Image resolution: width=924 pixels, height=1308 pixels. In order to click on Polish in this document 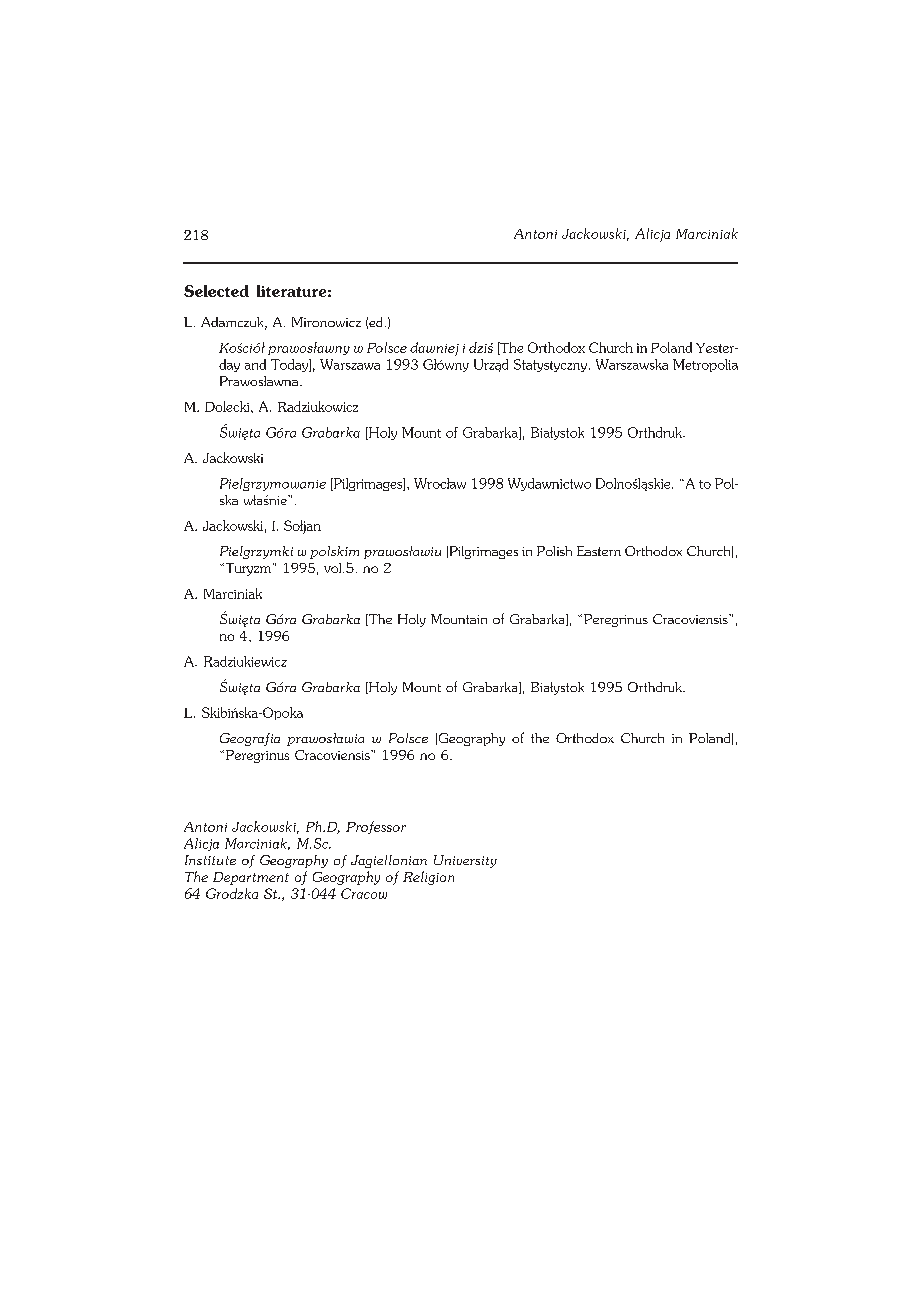, I will do `click(554, 551)`.
